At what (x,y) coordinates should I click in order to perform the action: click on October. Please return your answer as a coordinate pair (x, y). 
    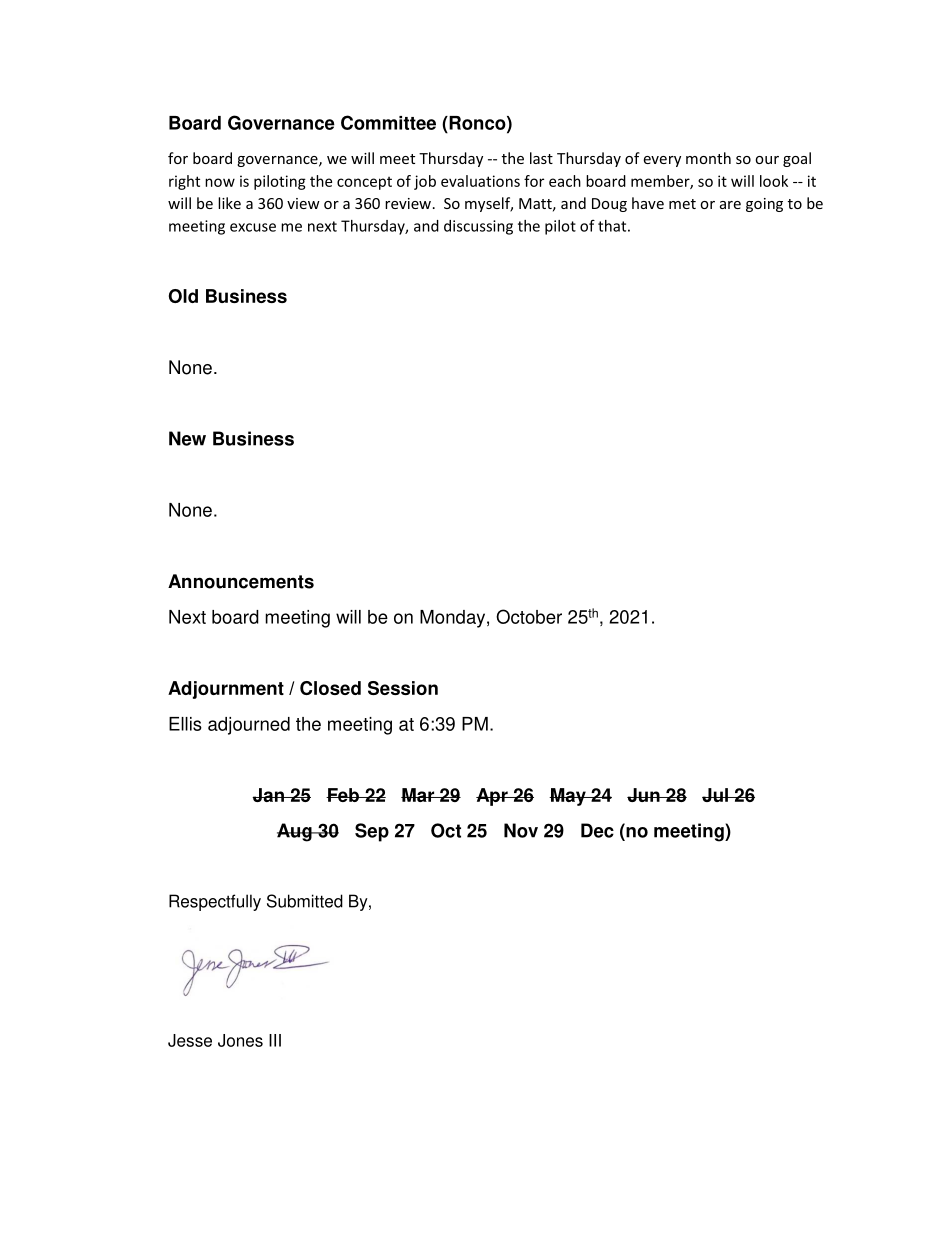
    Looking at the image, I should click on (529, 616).
